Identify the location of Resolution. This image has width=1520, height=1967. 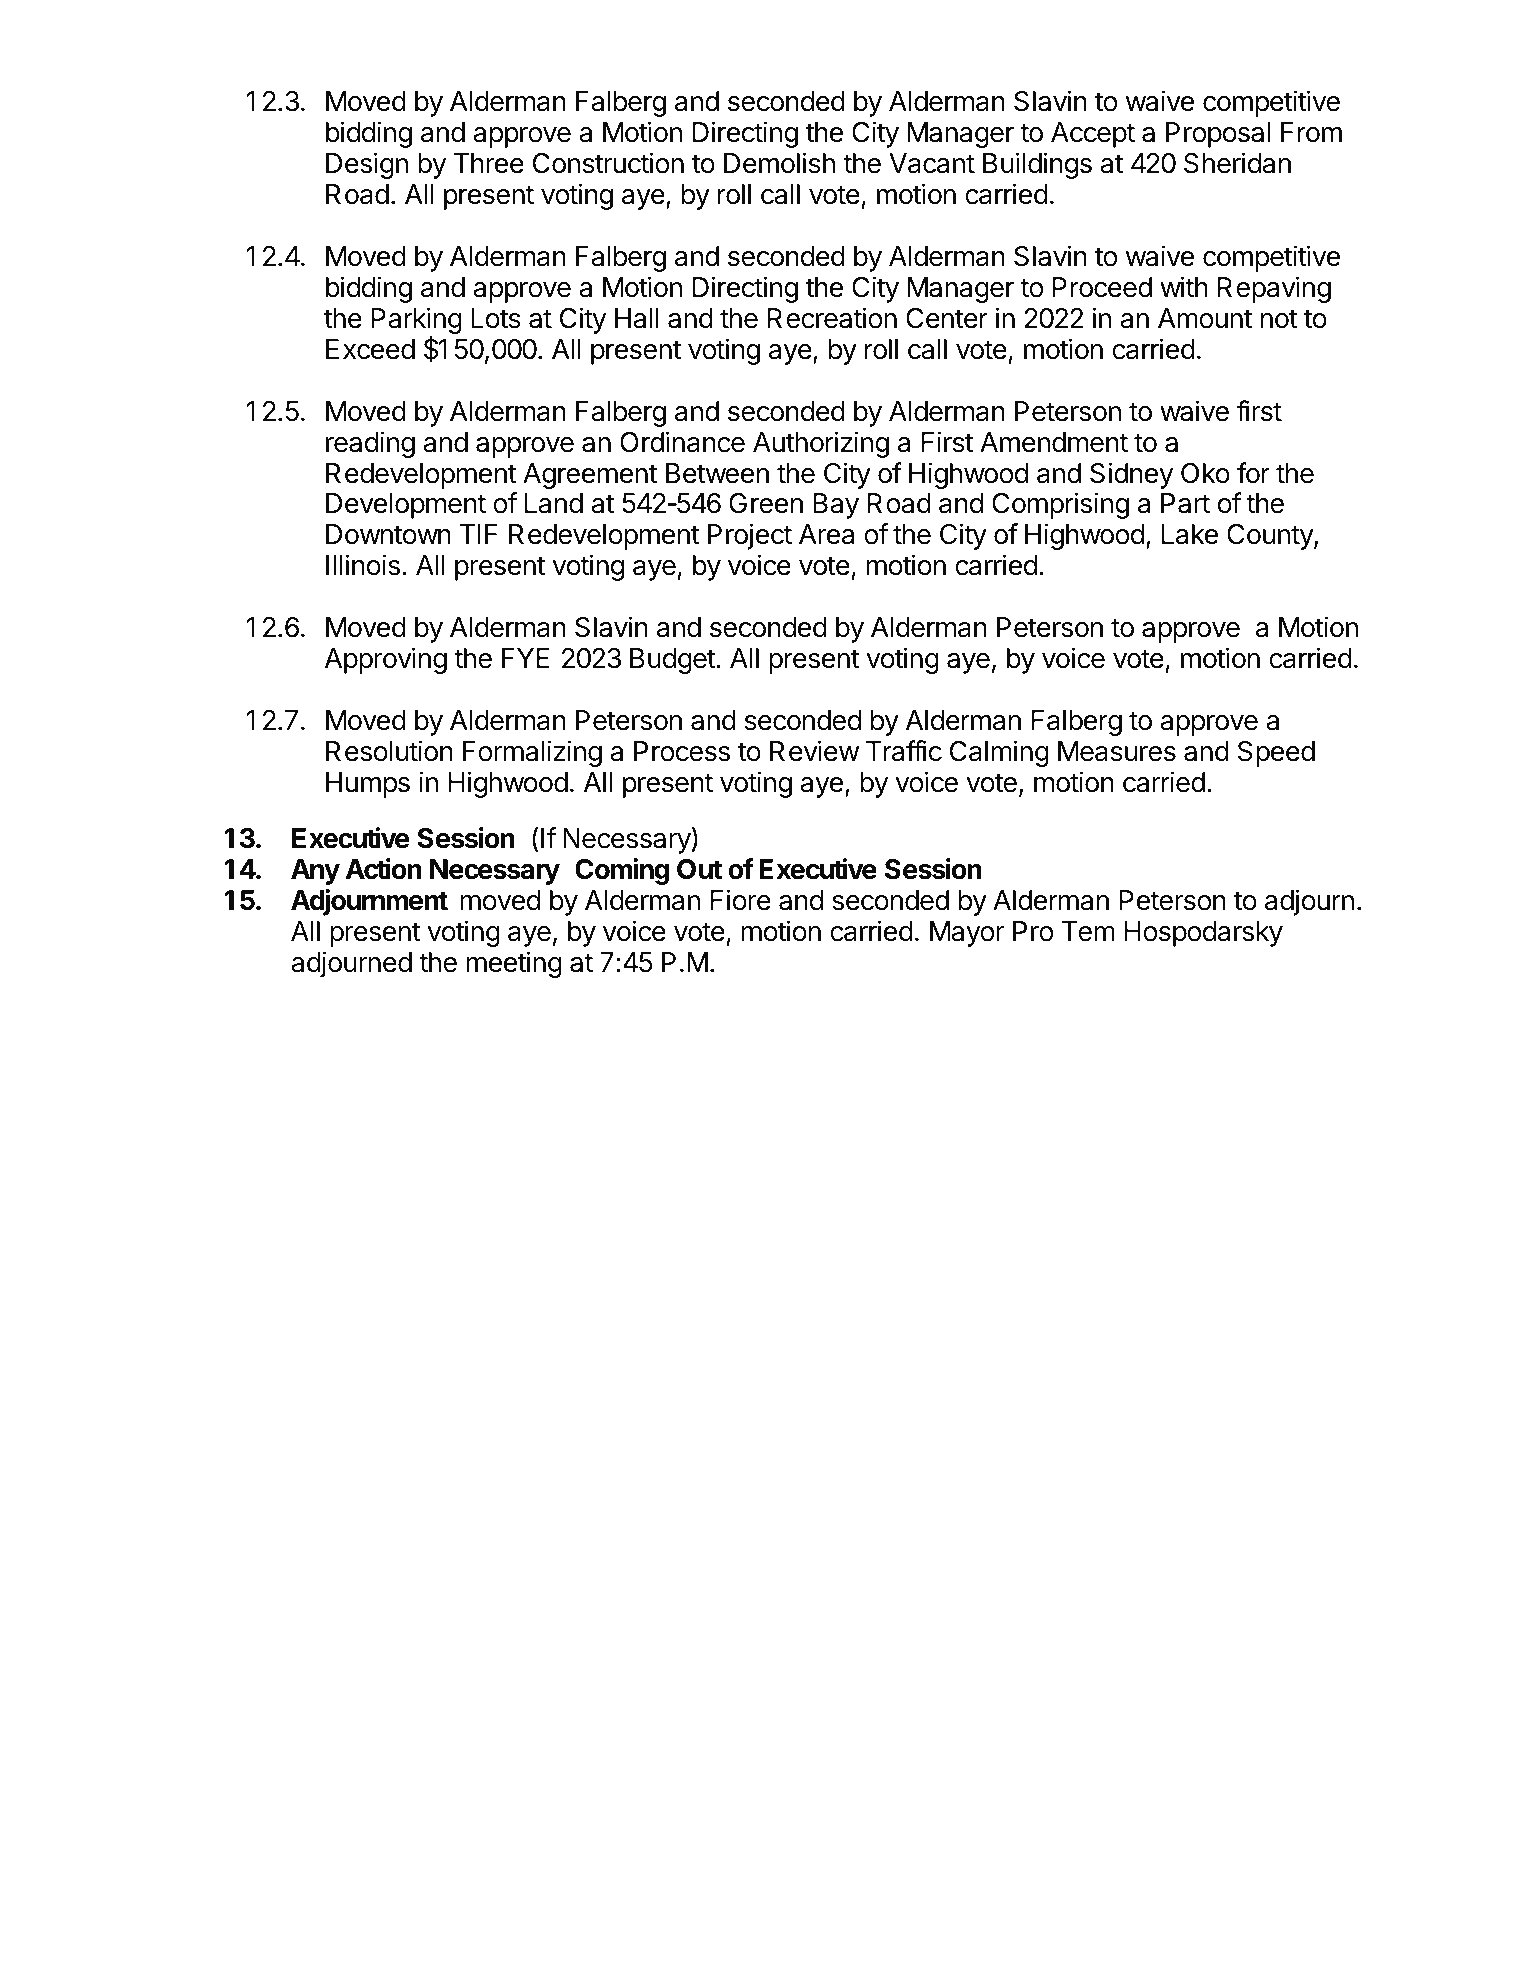
(389, 751).
